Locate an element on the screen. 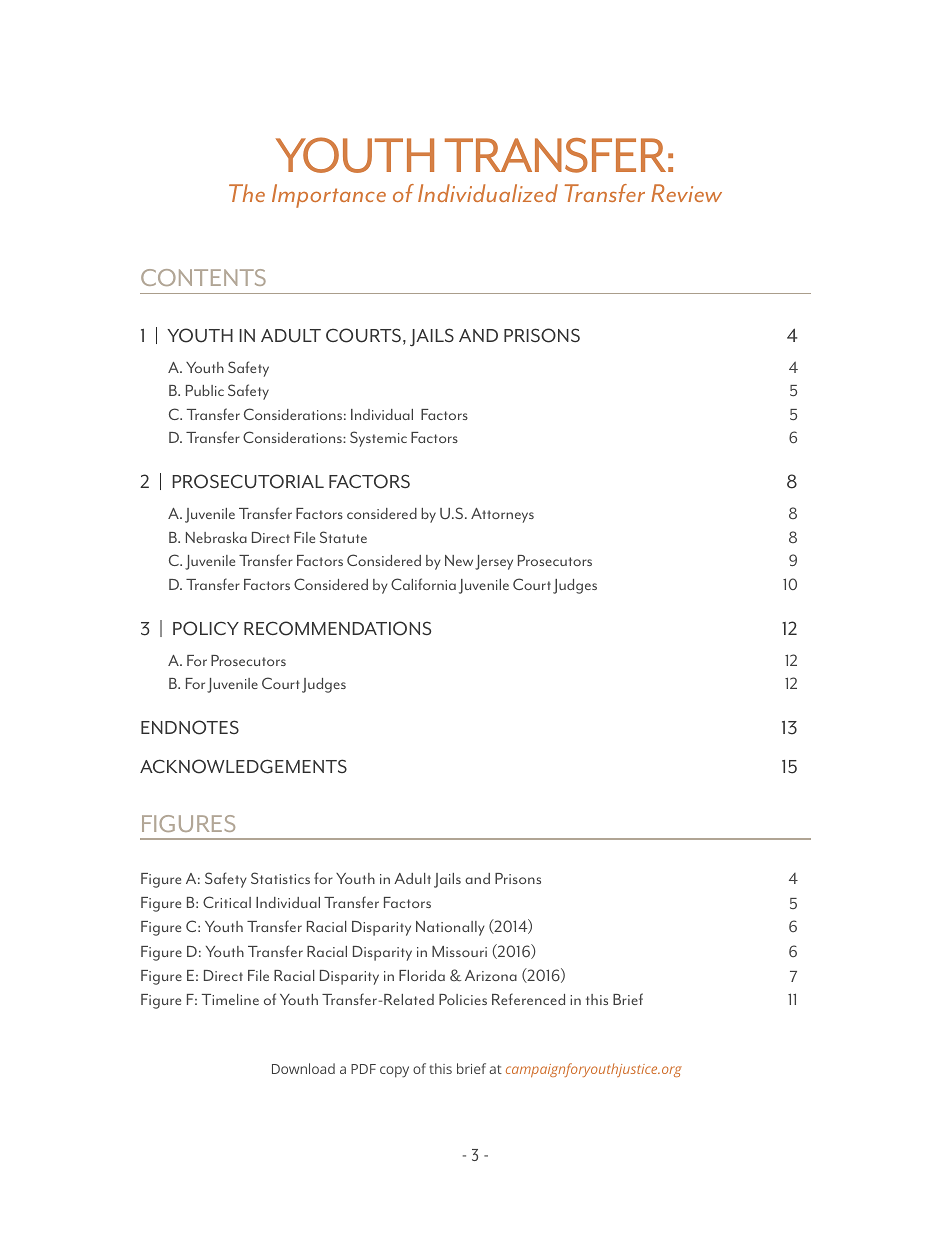 The image size is (952, 1233). PROSECUTORIAL is located at coordinates (248, 481).
